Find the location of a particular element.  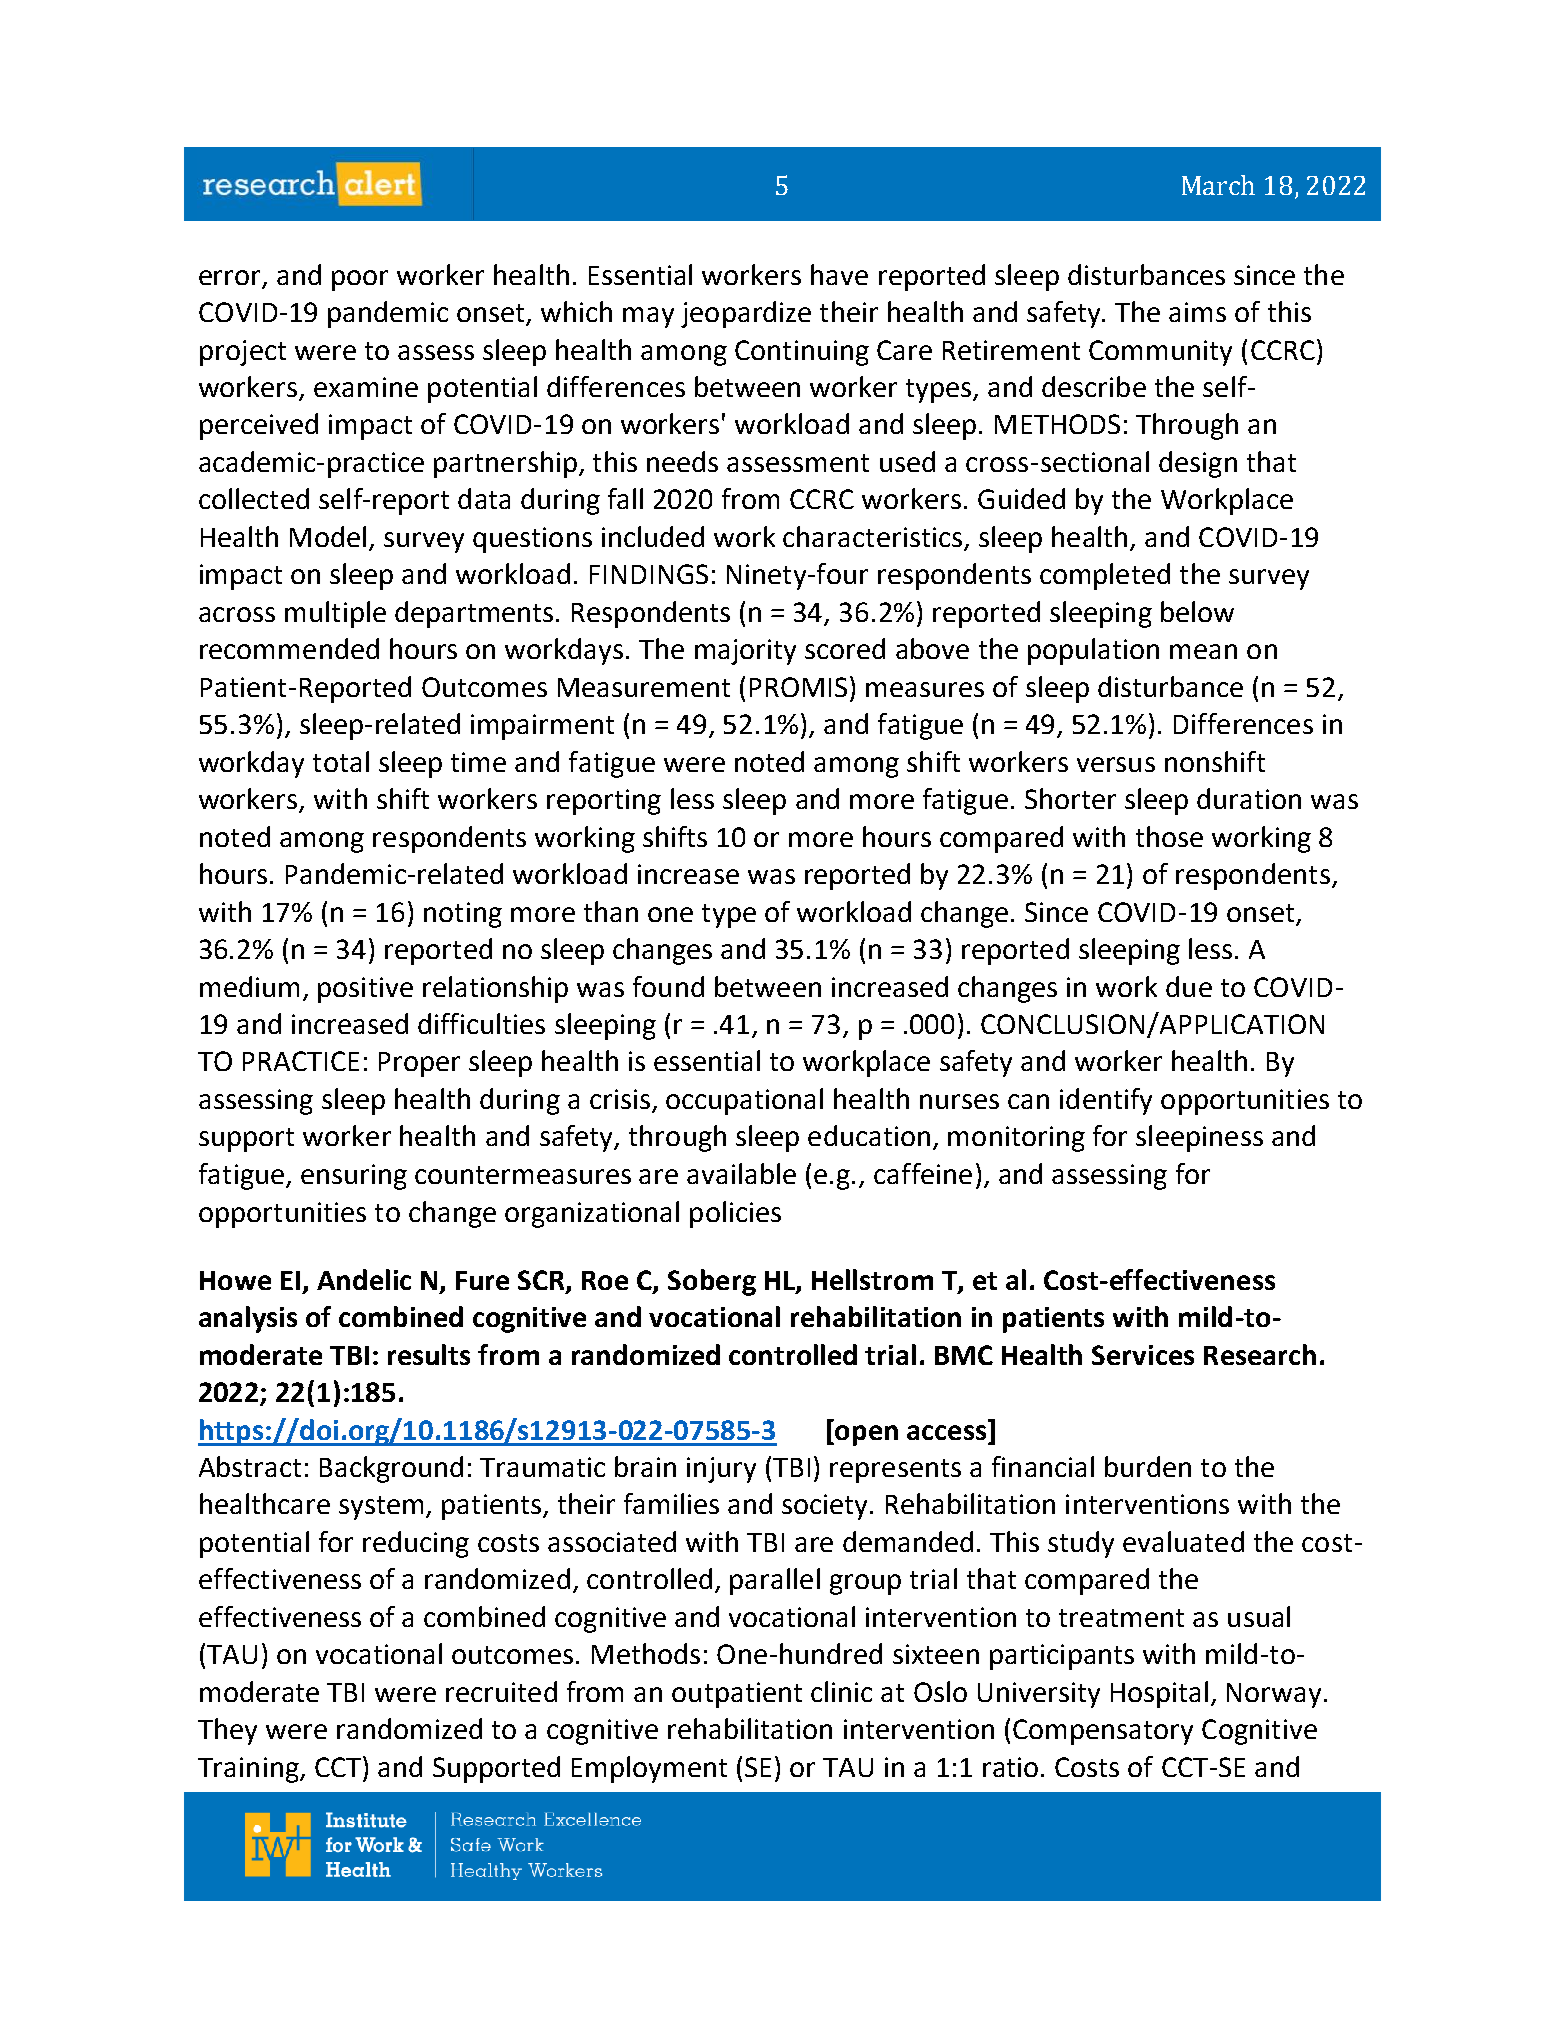

total is located at coordinates (341, 761).
